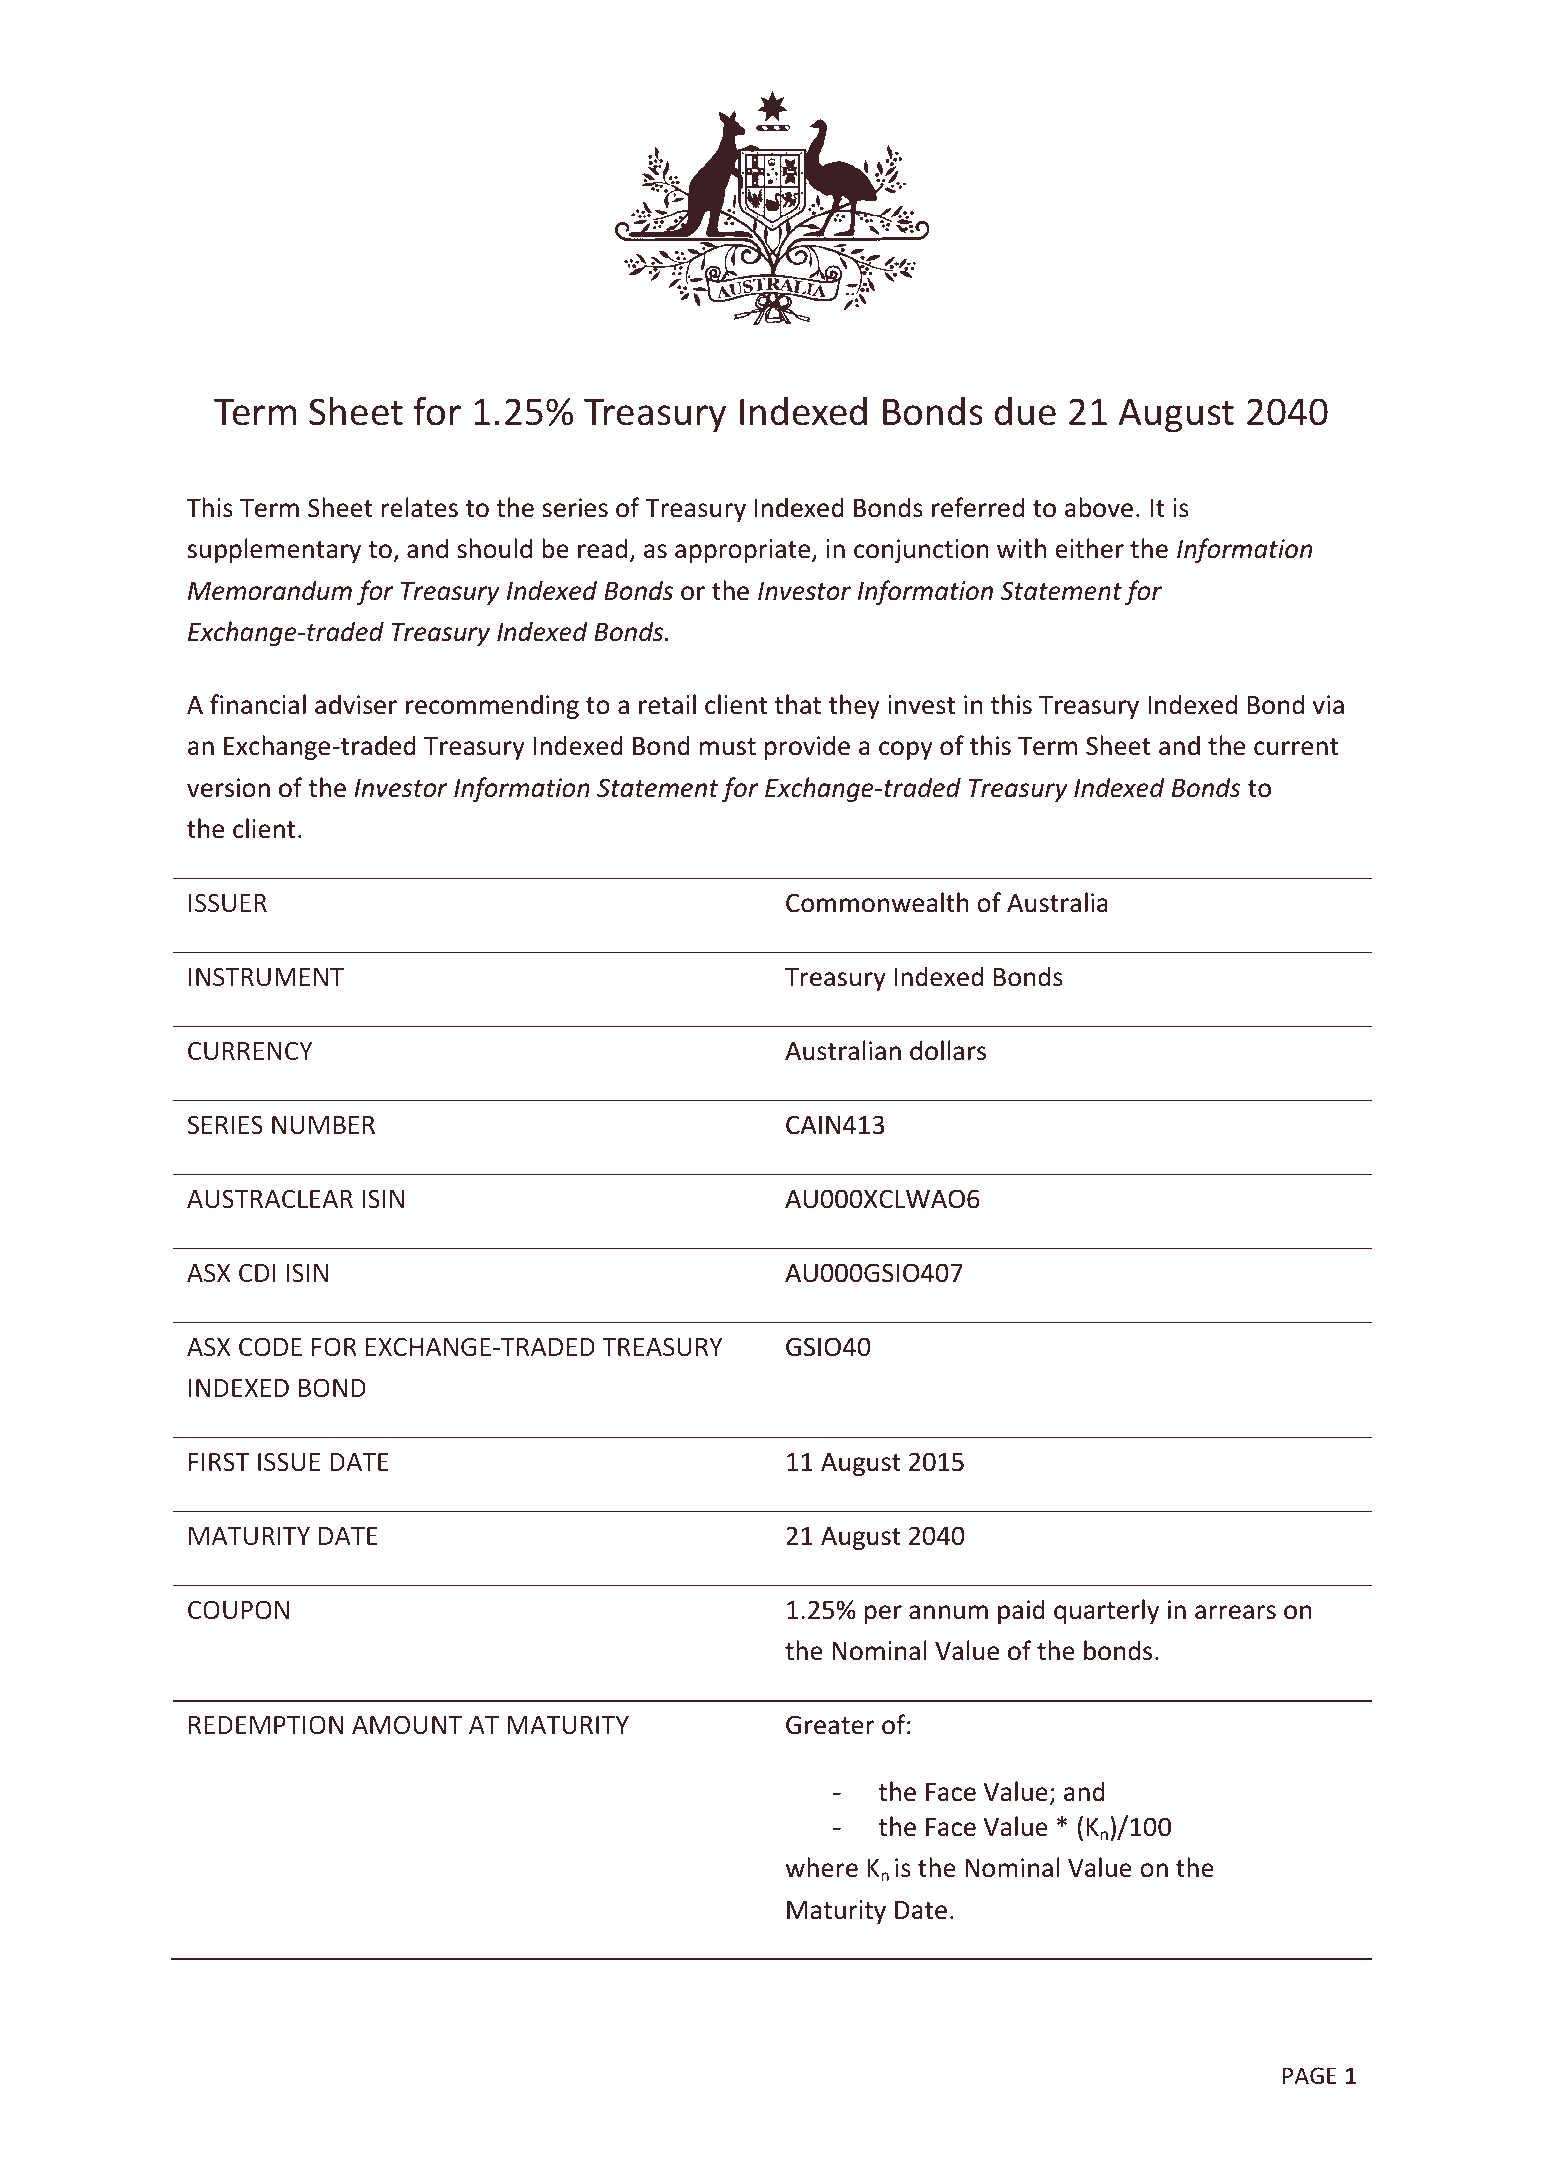  Describe the element at coordinates (407, 1724) in the document. I see `AMOUNT` at that location.
